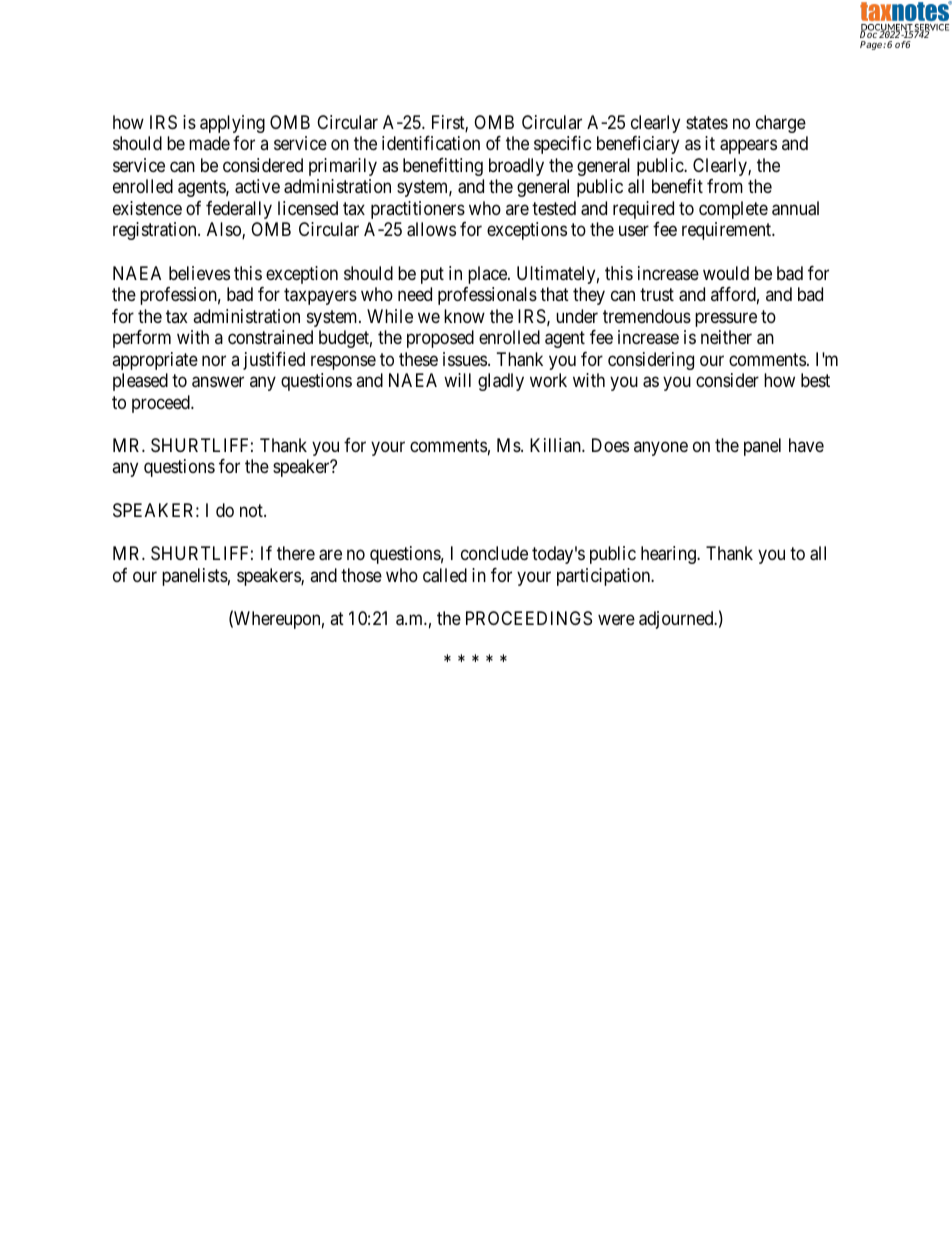 The image size is (952, 1233). What do you see at coordinates (661, 448) in the screenshot?
I see `anyone` at bounding box center [661, 448].
